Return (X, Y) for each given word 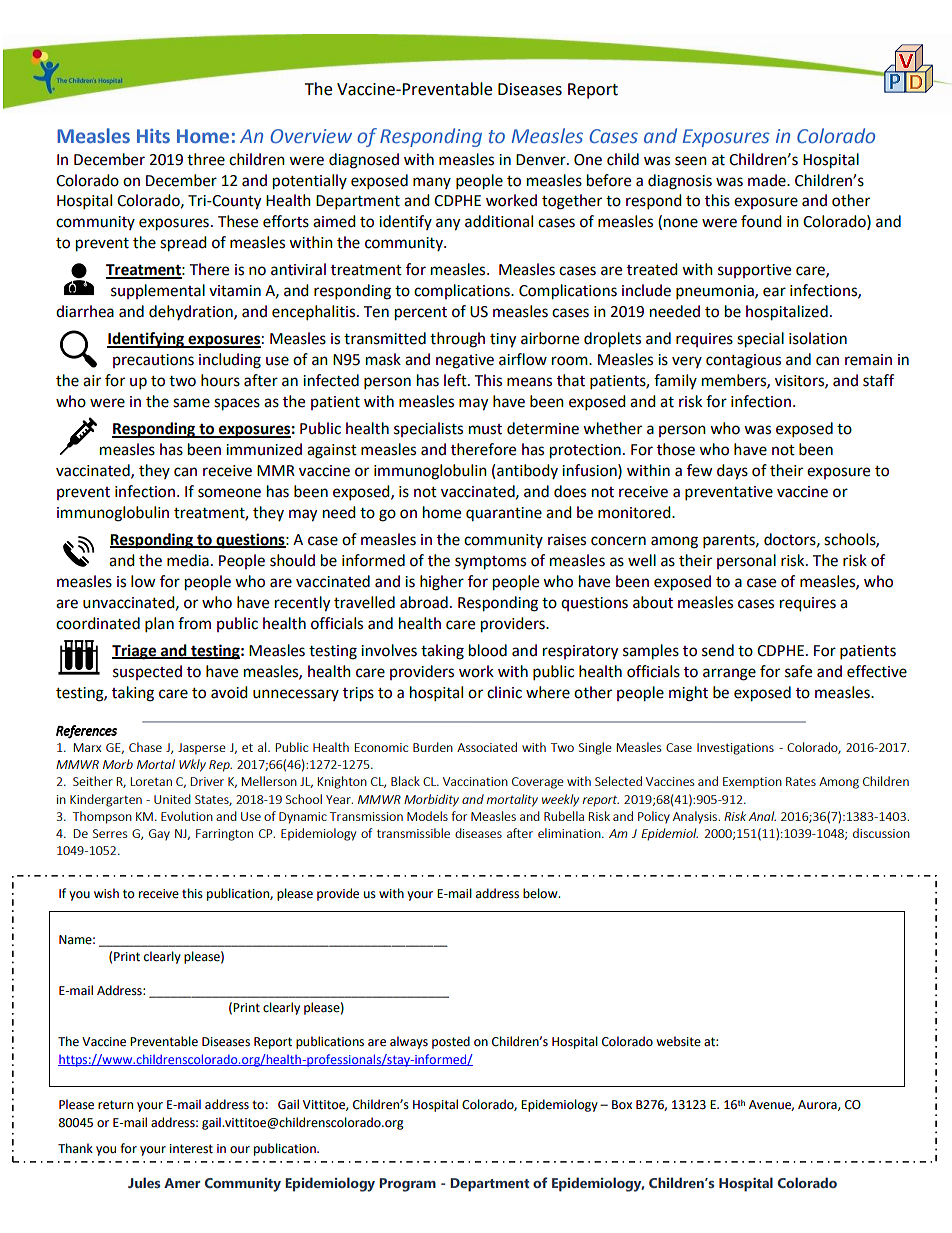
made (768, 180)
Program (407, 1185)
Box (622, 1105)
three (206, 159)
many (432, 183)
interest (191, 1149)
